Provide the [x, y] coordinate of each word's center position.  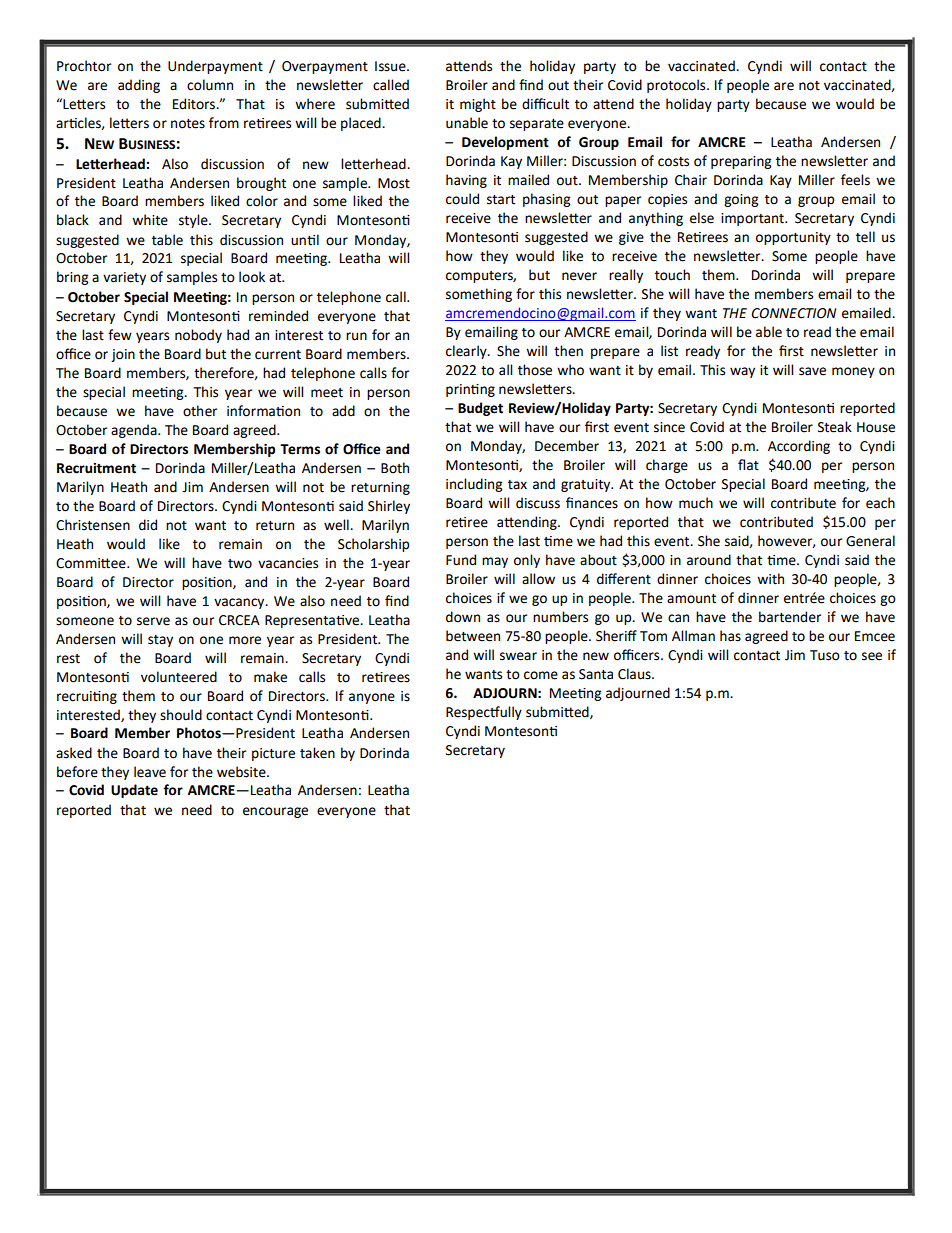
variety [124, 278]
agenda [135, 431]
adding [139, 86]
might [478, 105]
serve [153, 621]
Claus [635, 674]
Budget [480, 409]
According [799, 447]
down [463, 617]
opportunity [793, 238]
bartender [790, 617]
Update [134, 791]
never [579, 276]
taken [317, 753]
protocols [677, 86]
